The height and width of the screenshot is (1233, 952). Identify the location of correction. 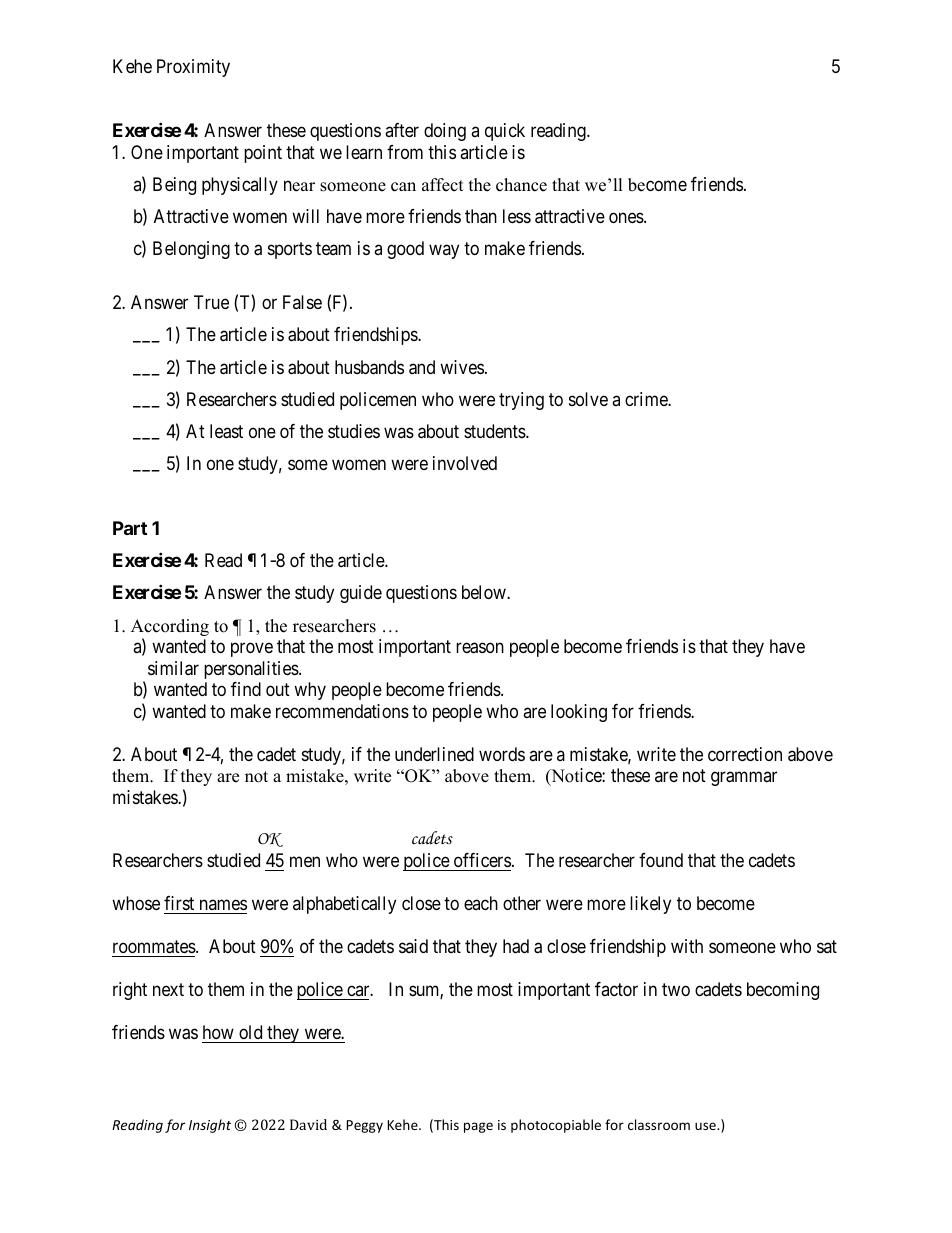
(745, 754).
